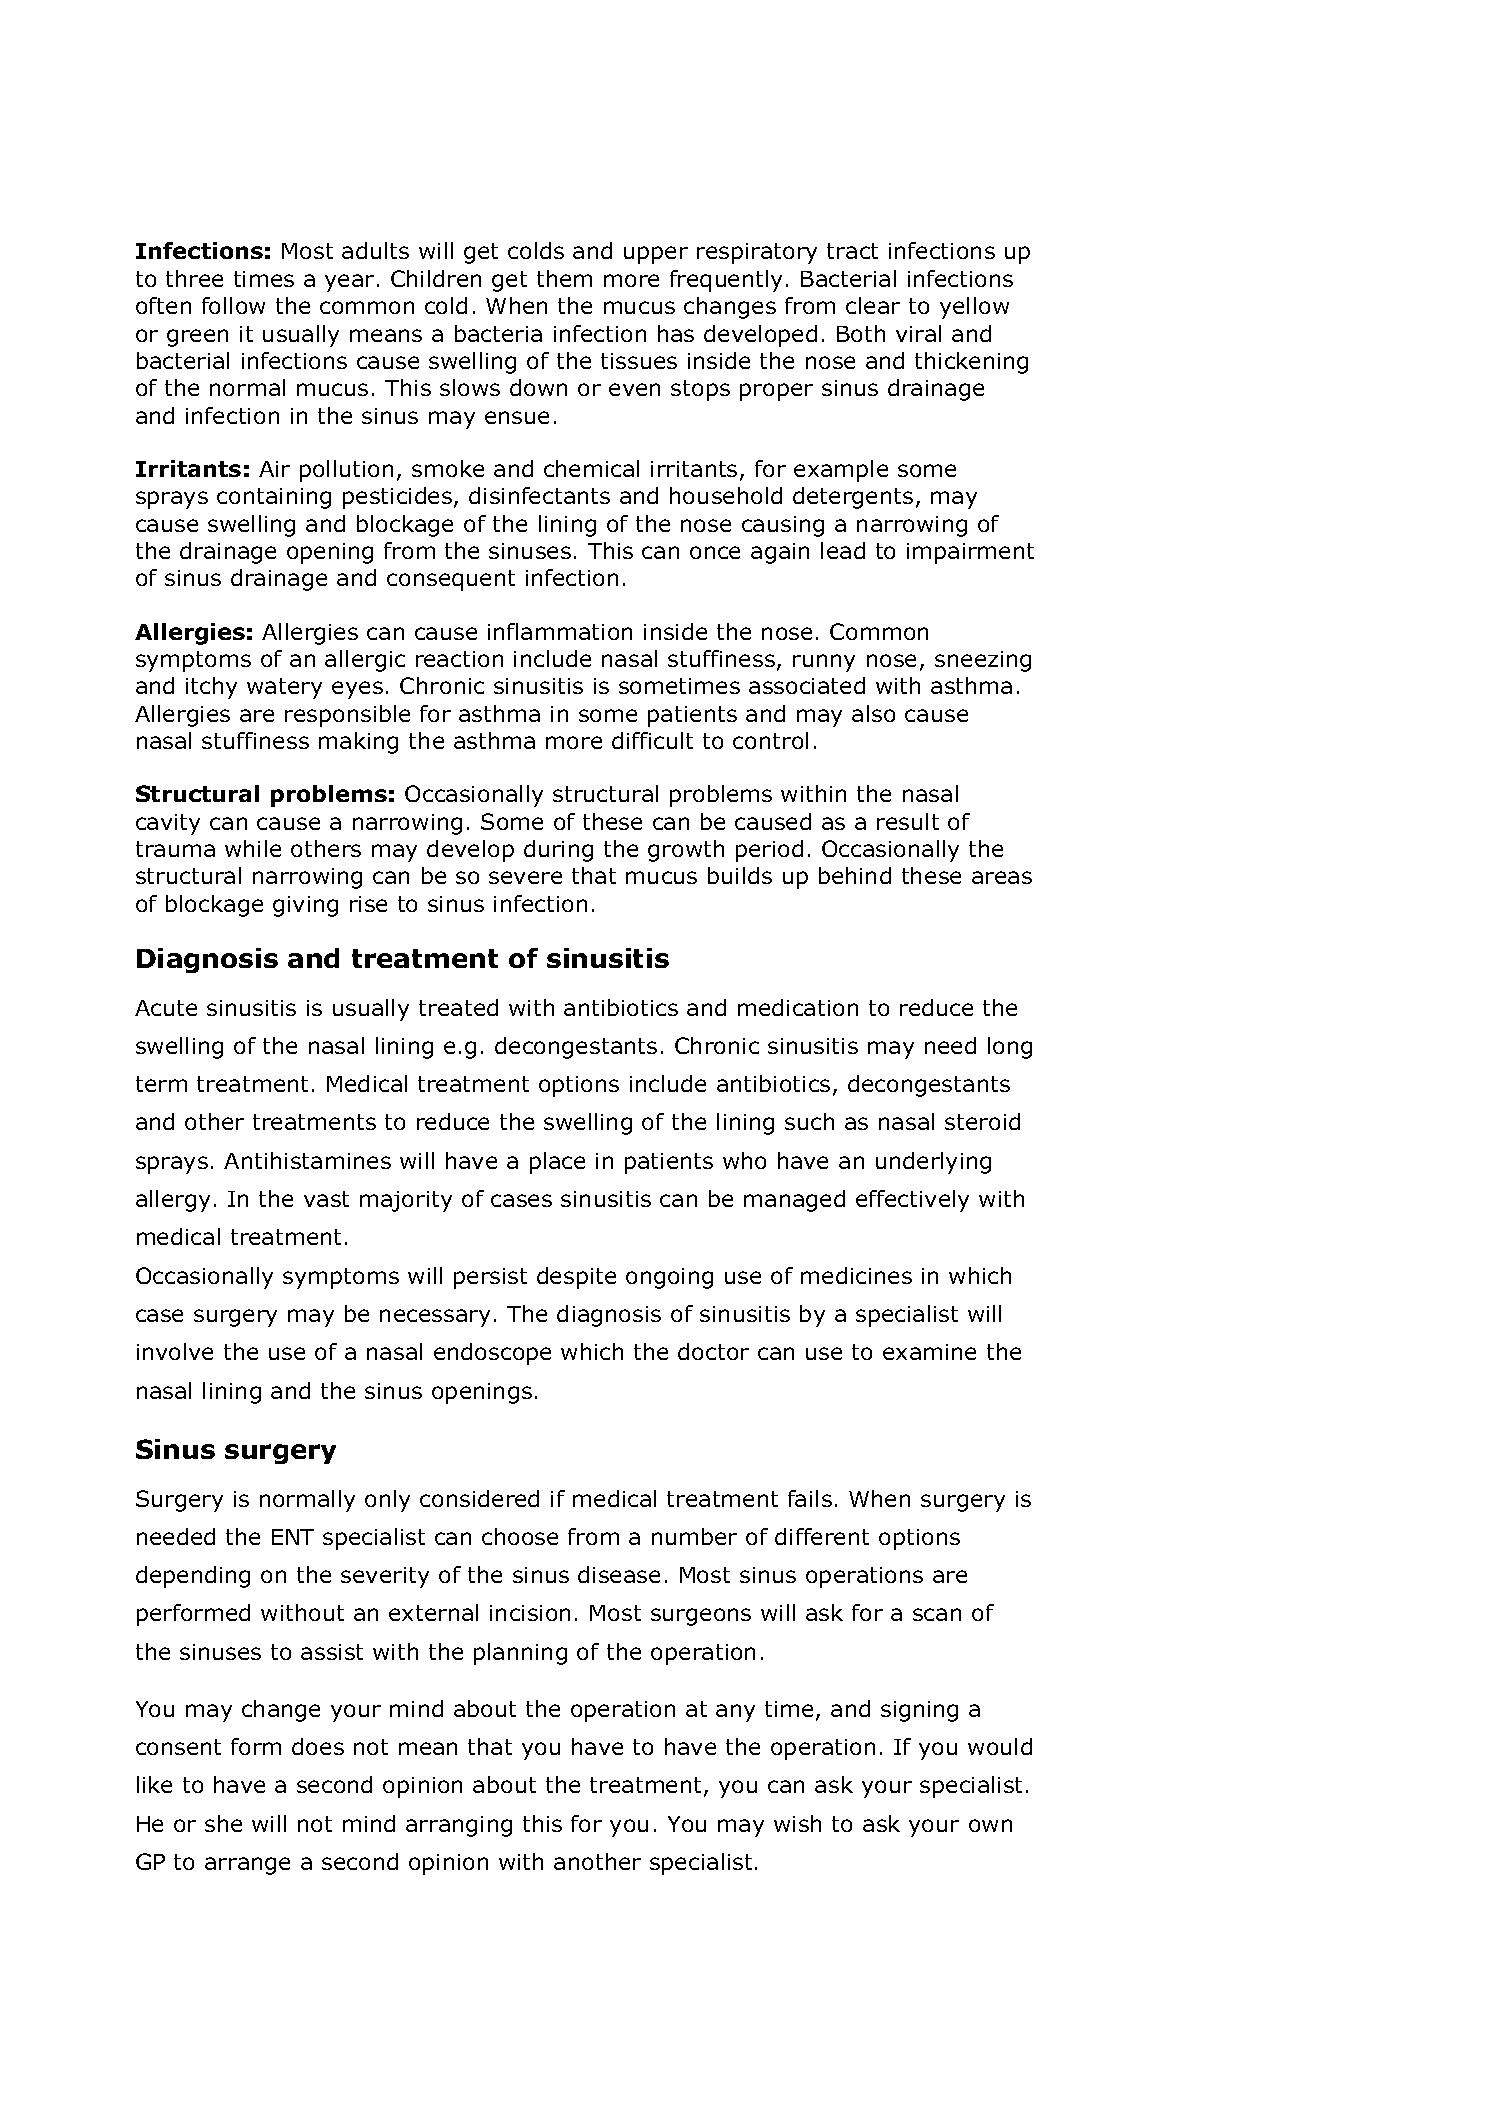 The height and width of the screenshot is (2106, 1489). What do you see at coordinates (908, 821) in the screenshot?
I see `result` at bounding box center [908, 821].
